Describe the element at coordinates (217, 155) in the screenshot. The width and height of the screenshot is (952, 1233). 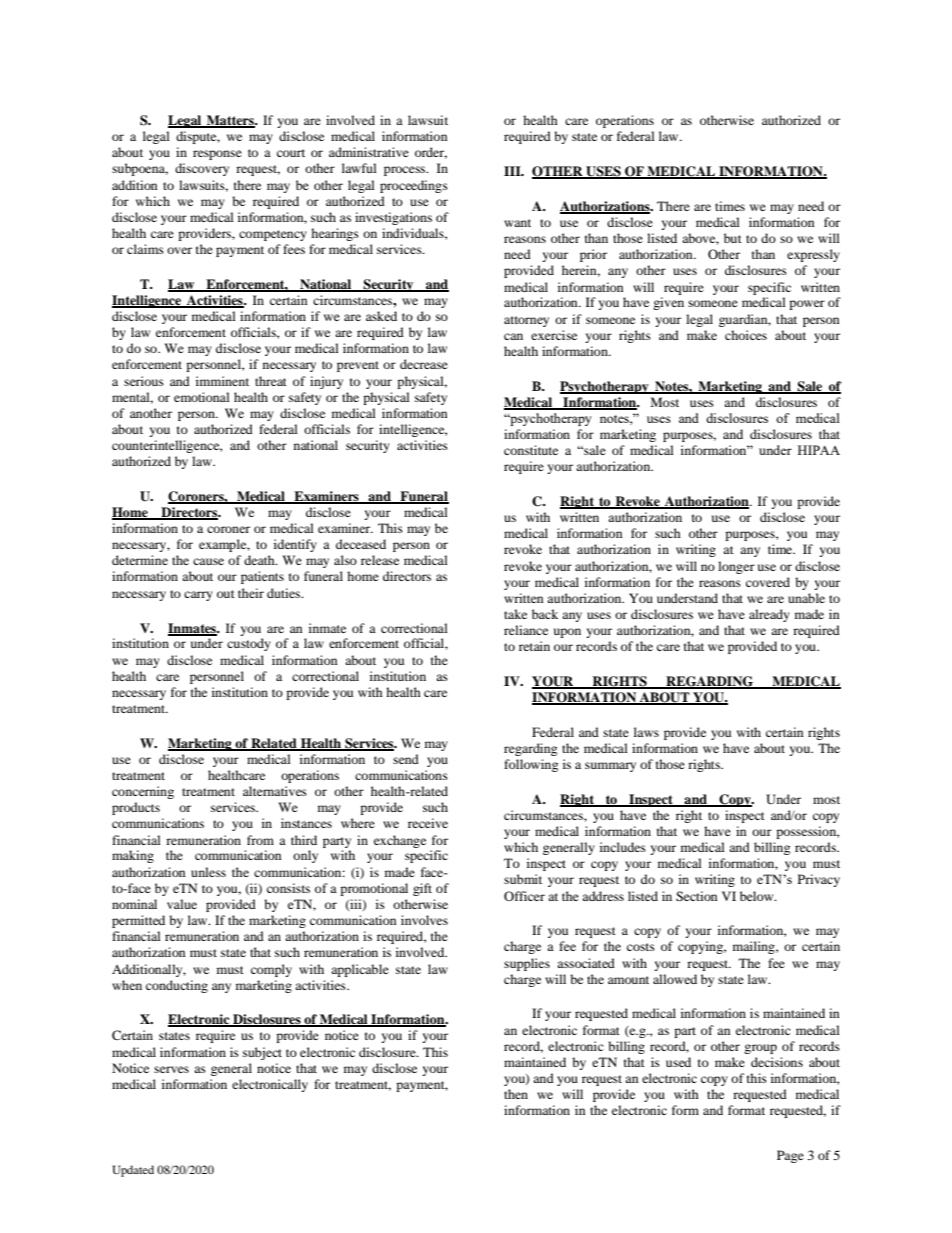
I see `response` at that location.
